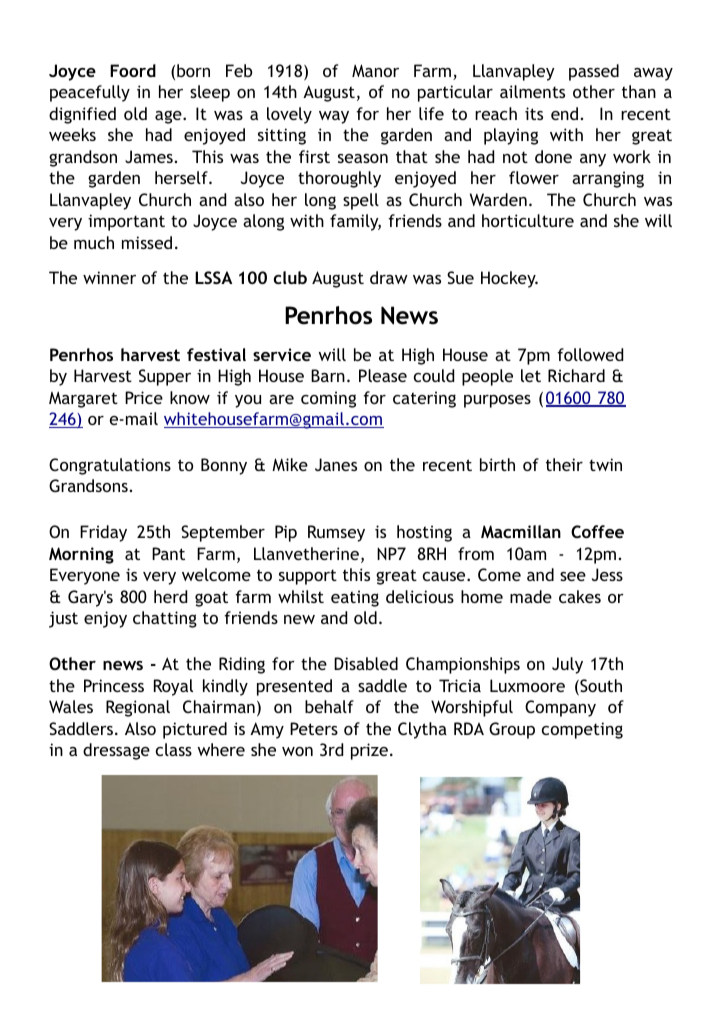 Image resolution: width=723 pixels, height=1024 pixels. Describe the element at coordinates (375, 70) in the screenshot. I see `Manor` at that location.
